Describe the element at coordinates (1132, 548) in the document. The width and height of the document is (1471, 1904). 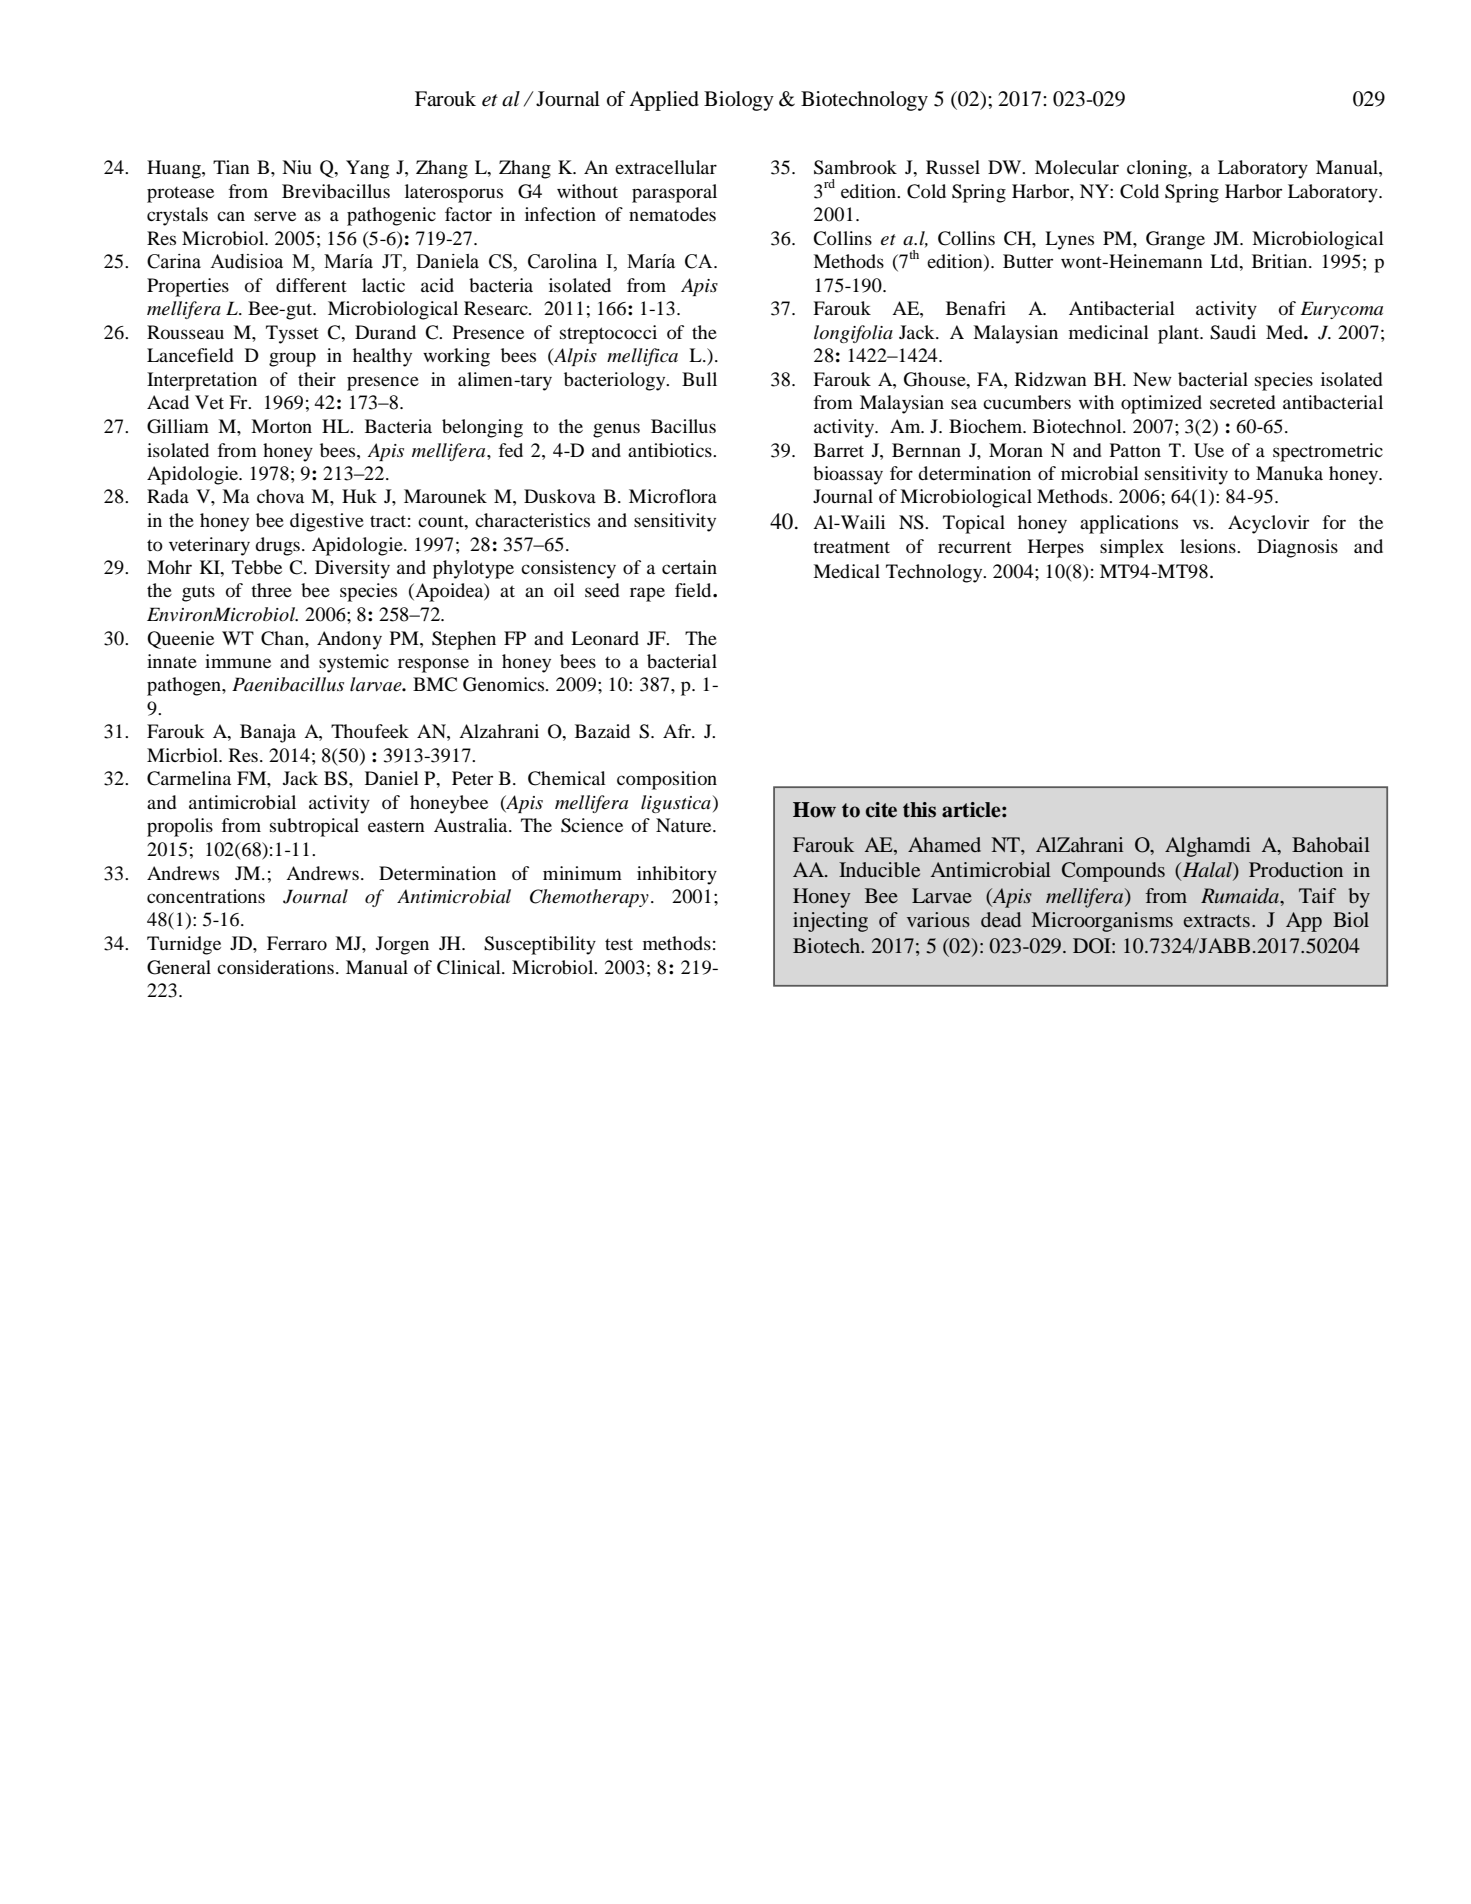
I see `simplex` at that location.
